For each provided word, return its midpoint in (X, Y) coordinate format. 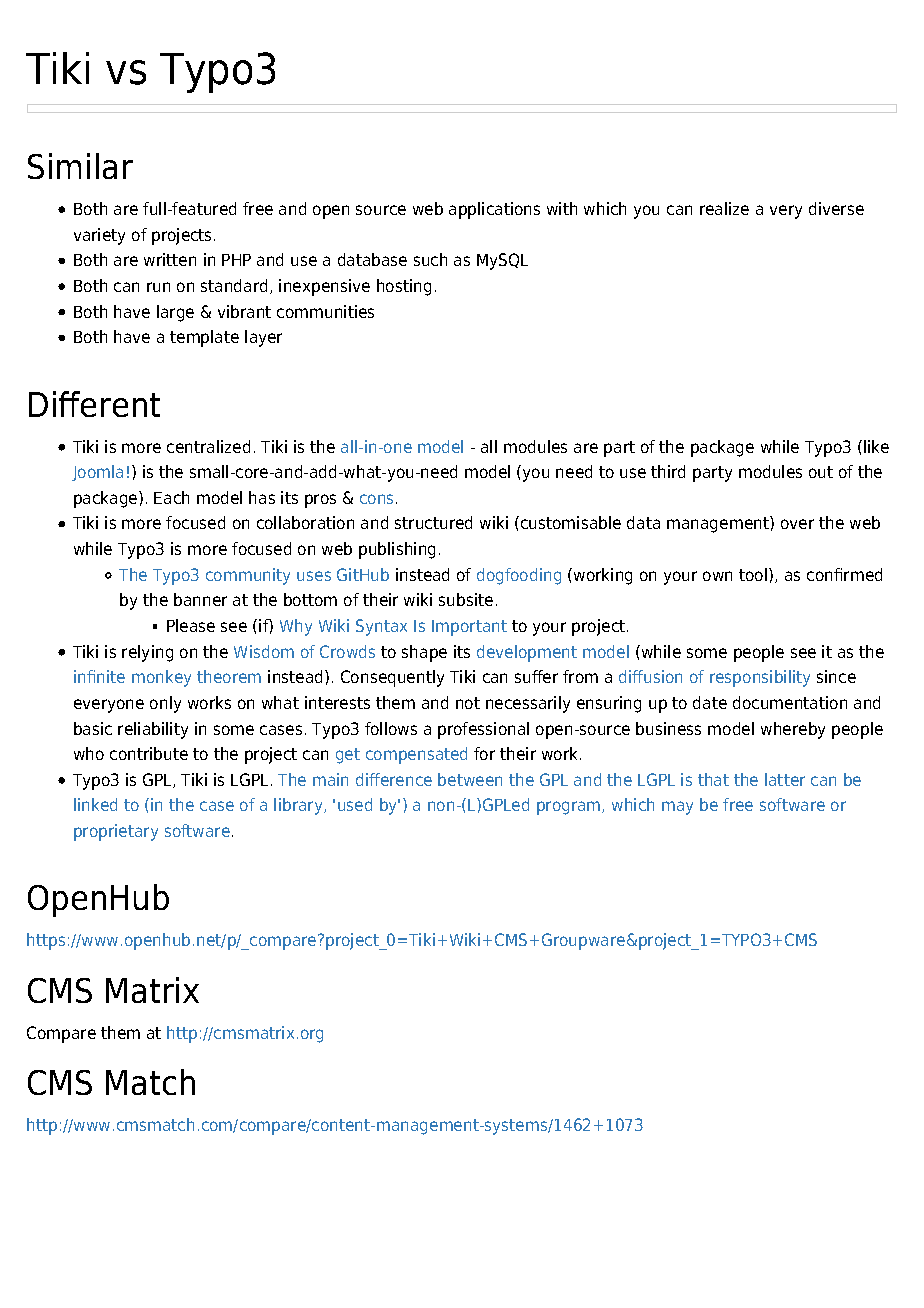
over (797, 524)
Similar (80, 166)
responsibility (760, 678)
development (527, 653)
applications (494, 210)
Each (171, 497)
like (876, 446)
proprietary (116, 832)
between (470, 779)
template (204, 338)
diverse (836, 208)
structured (433, 522)
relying (147, 653)
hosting (404, 287)
